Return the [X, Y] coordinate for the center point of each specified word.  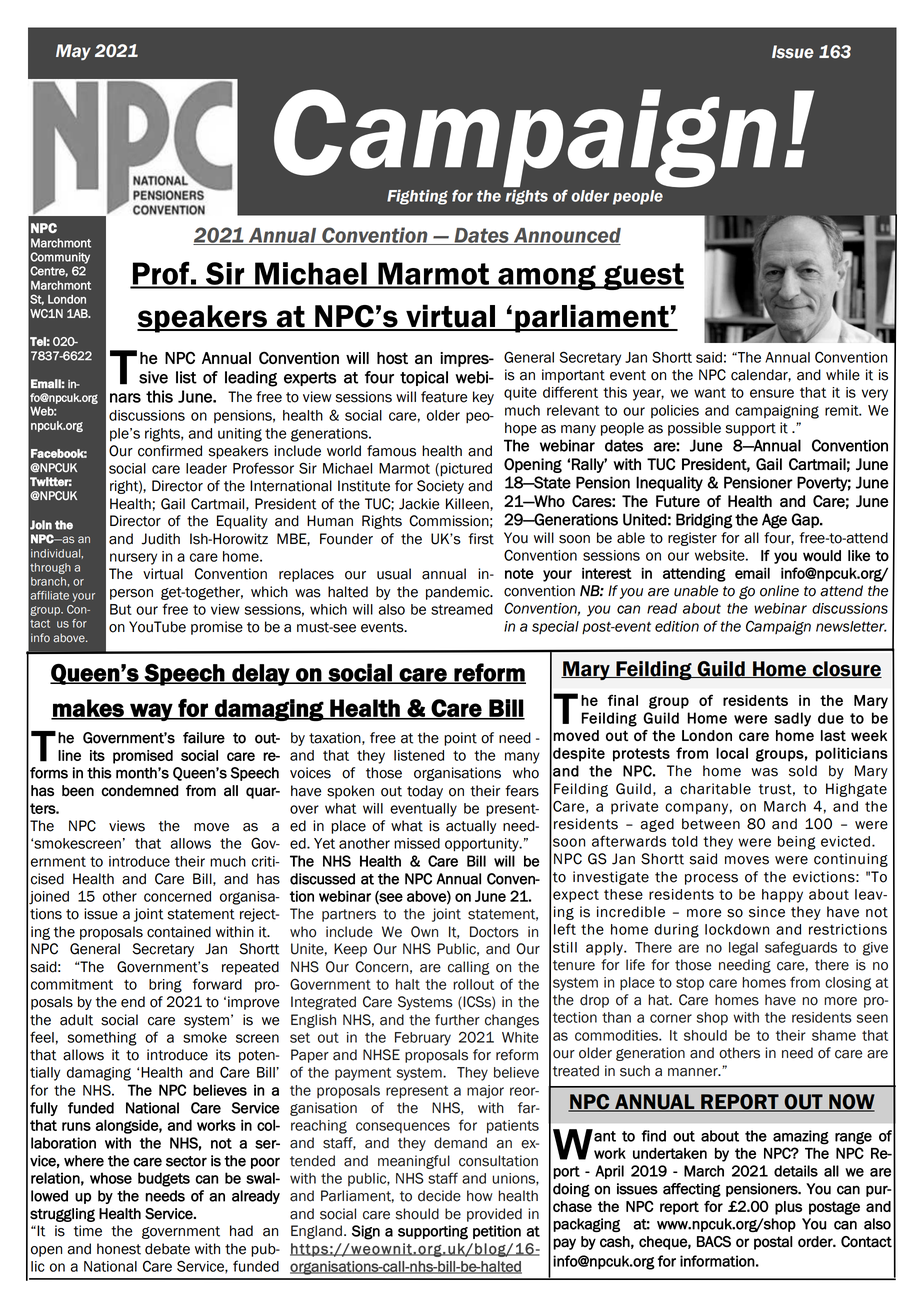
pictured [465, 470]
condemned [139, 791]
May [73, 52]
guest [643, 276]
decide [439, 1196]
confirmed [170, 451]
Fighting [417, 197]
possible [694, 429]
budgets [164, 1179]
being [797, 843]
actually [471, 827]
